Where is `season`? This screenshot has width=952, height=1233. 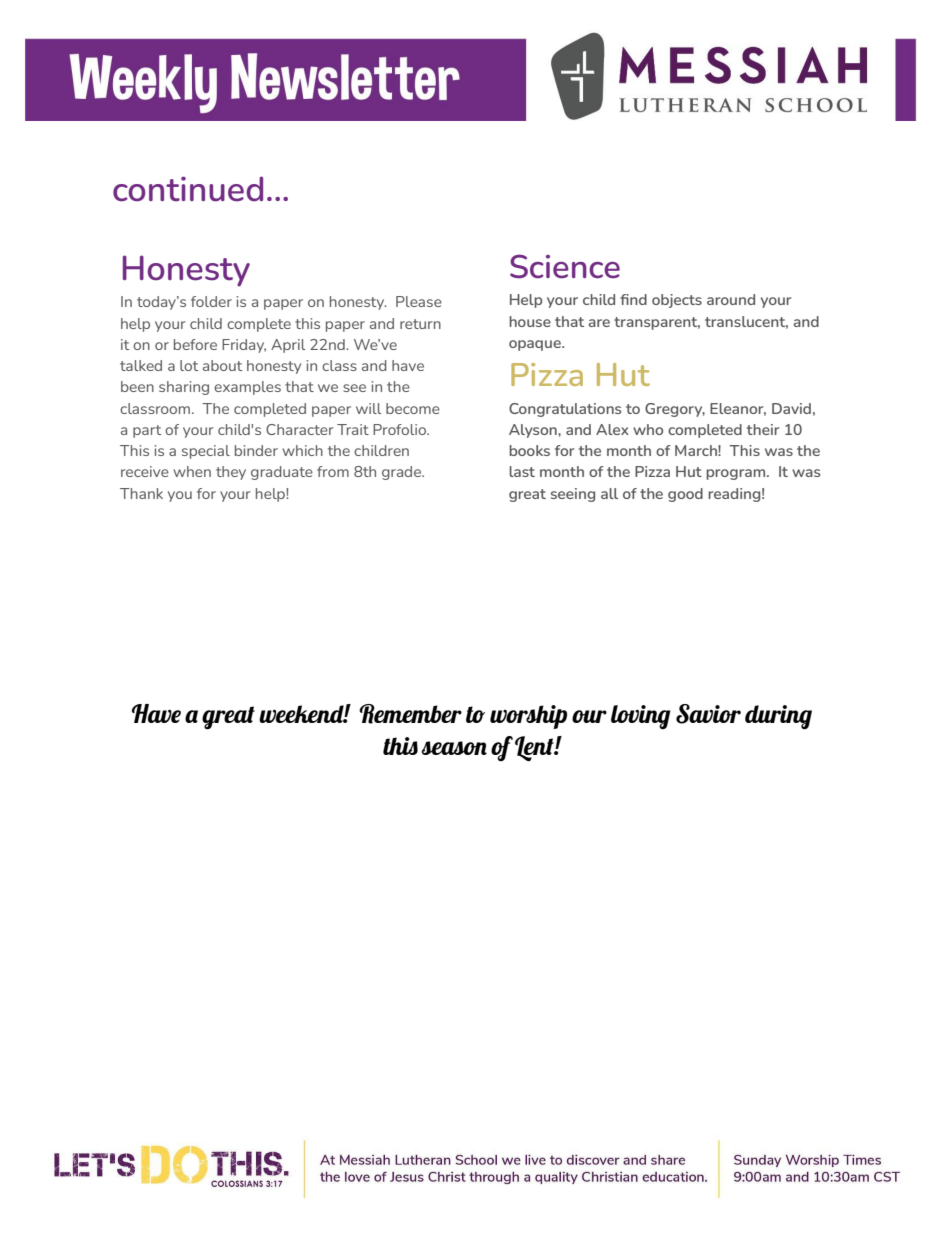 season is located at coordinates (454, 748).
